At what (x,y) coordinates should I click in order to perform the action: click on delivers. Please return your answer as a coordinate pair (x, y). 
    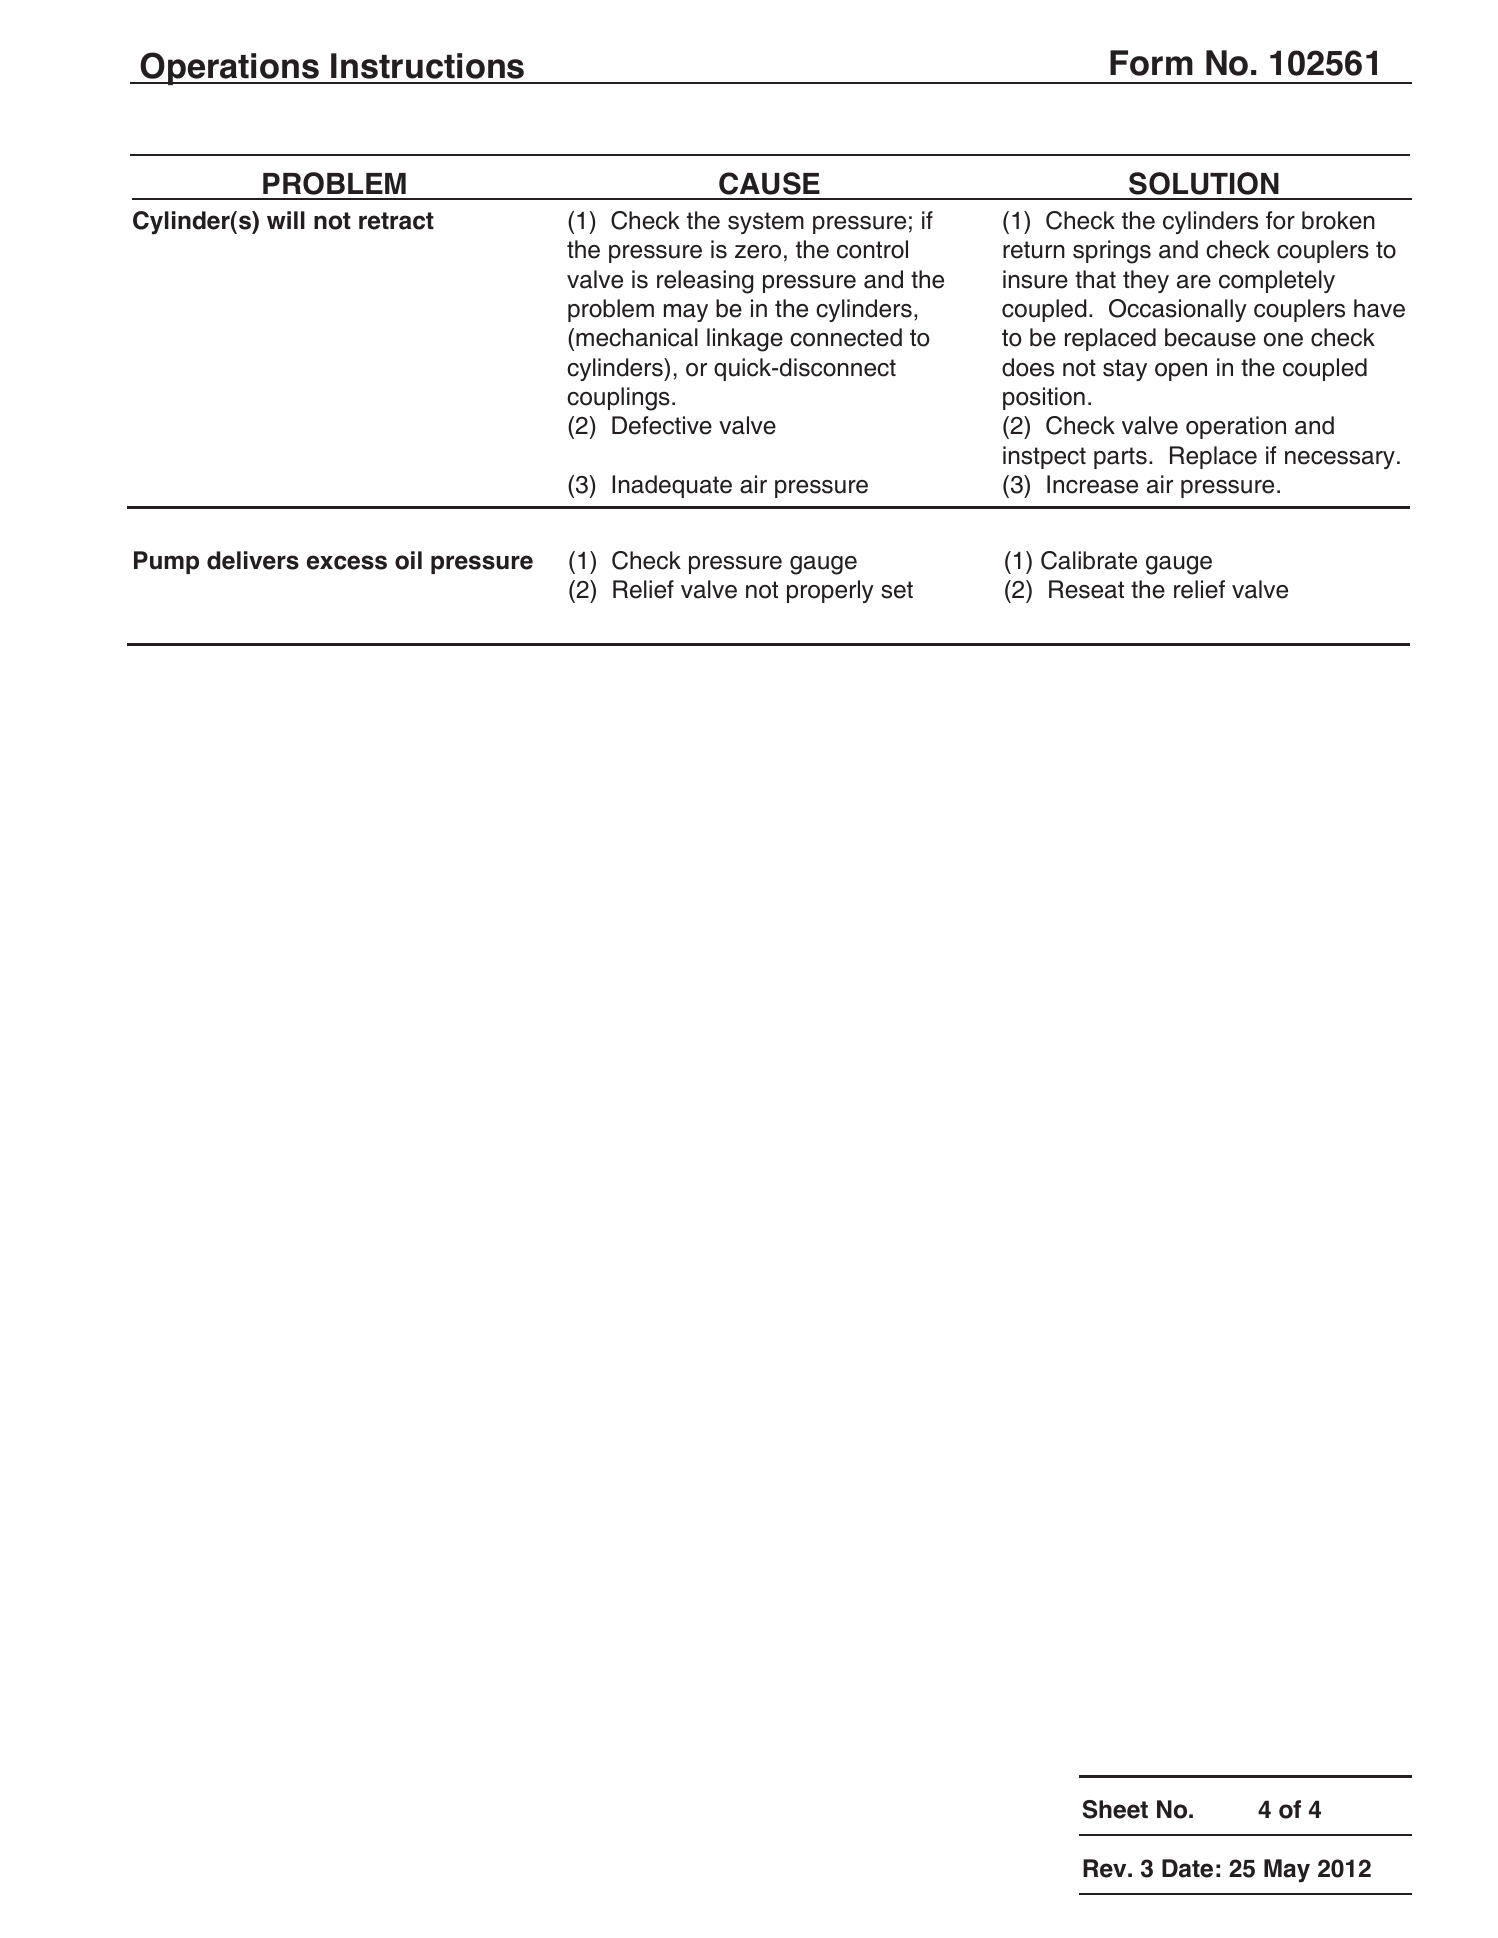
    Looking at the image, I should click on (253, 560).
